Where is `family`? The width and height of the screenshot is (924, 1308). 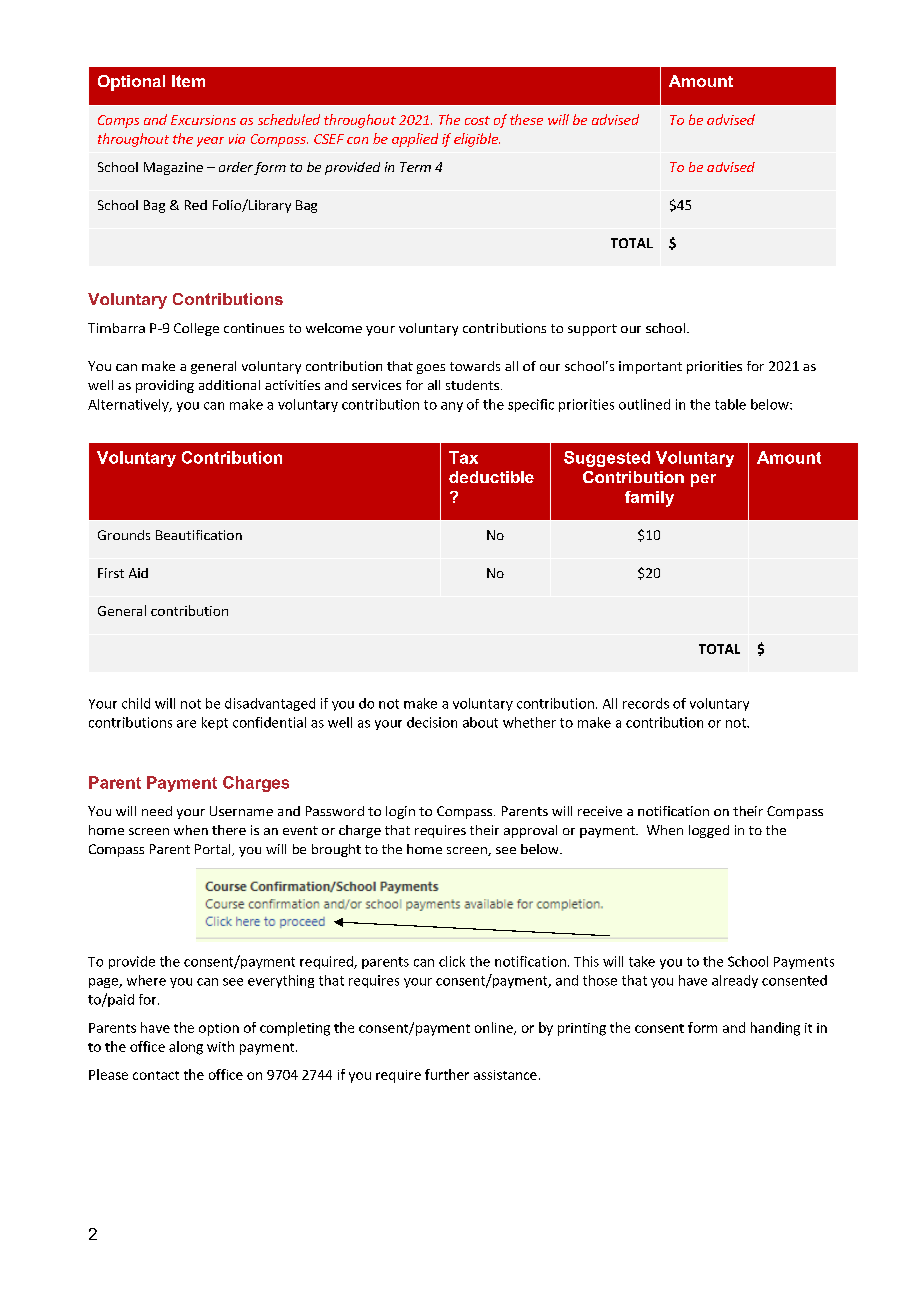
family is located at coordinates (649, 499).
